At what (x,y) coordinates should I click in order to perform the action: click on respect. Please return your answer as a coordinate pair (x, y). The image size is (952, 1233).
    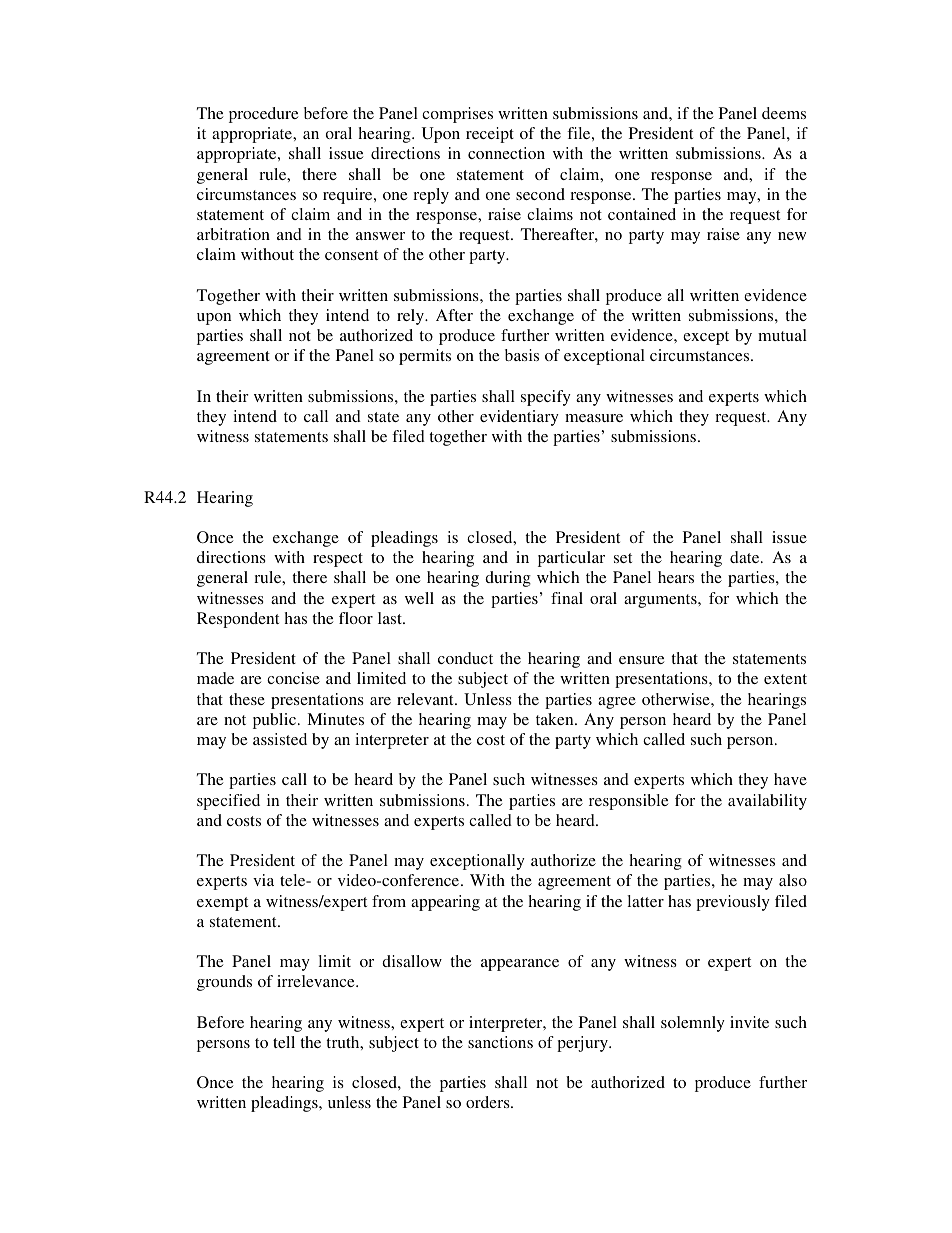
    Looking at the image, I should click on (338, 560).
